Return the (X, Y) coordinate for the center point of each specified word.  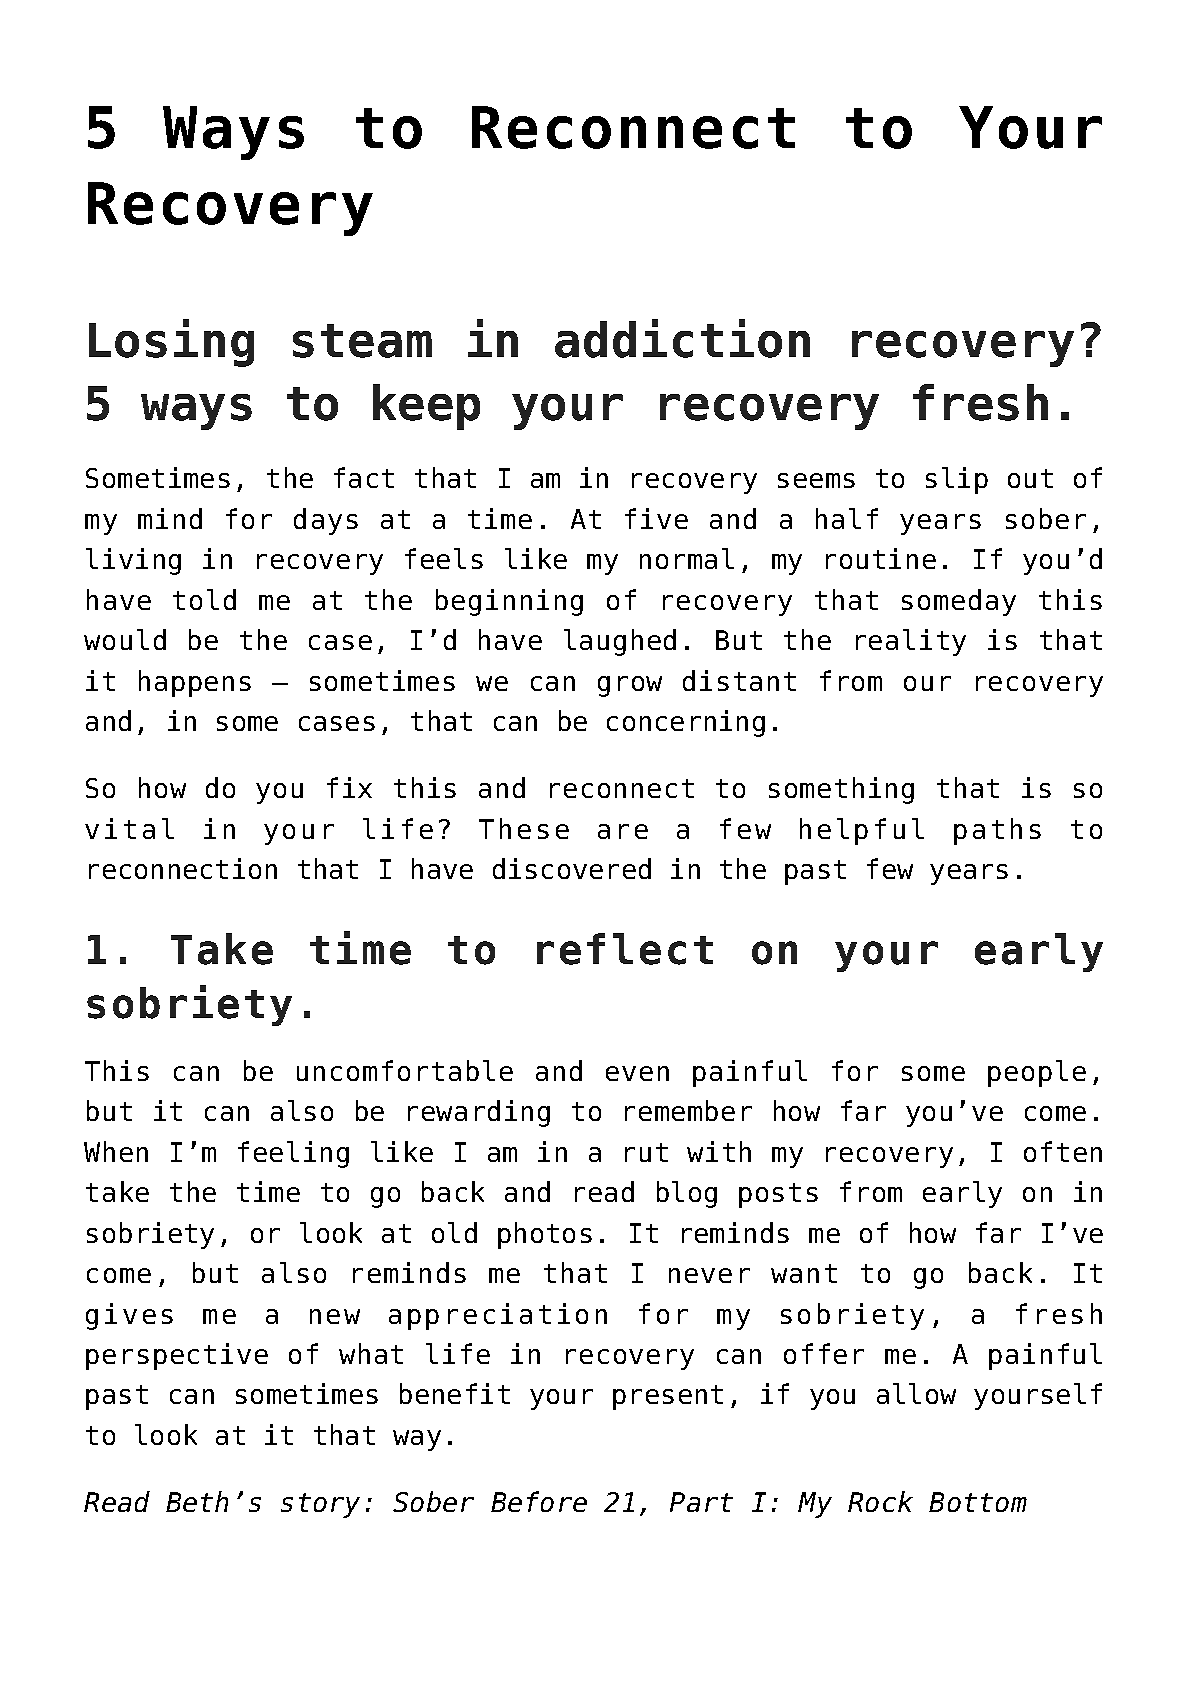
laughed (620, 642)
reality (911, 642)
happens (195, 683)
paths (997, 831)
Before (539, 1501)
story (320, 1505)
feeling (293, 1154)
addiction (682, 338)
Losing (171, 343)
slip (957, 480)
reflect (625, 949)
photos (545, 1235)
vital (129, 828)
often (1063, 1151)
